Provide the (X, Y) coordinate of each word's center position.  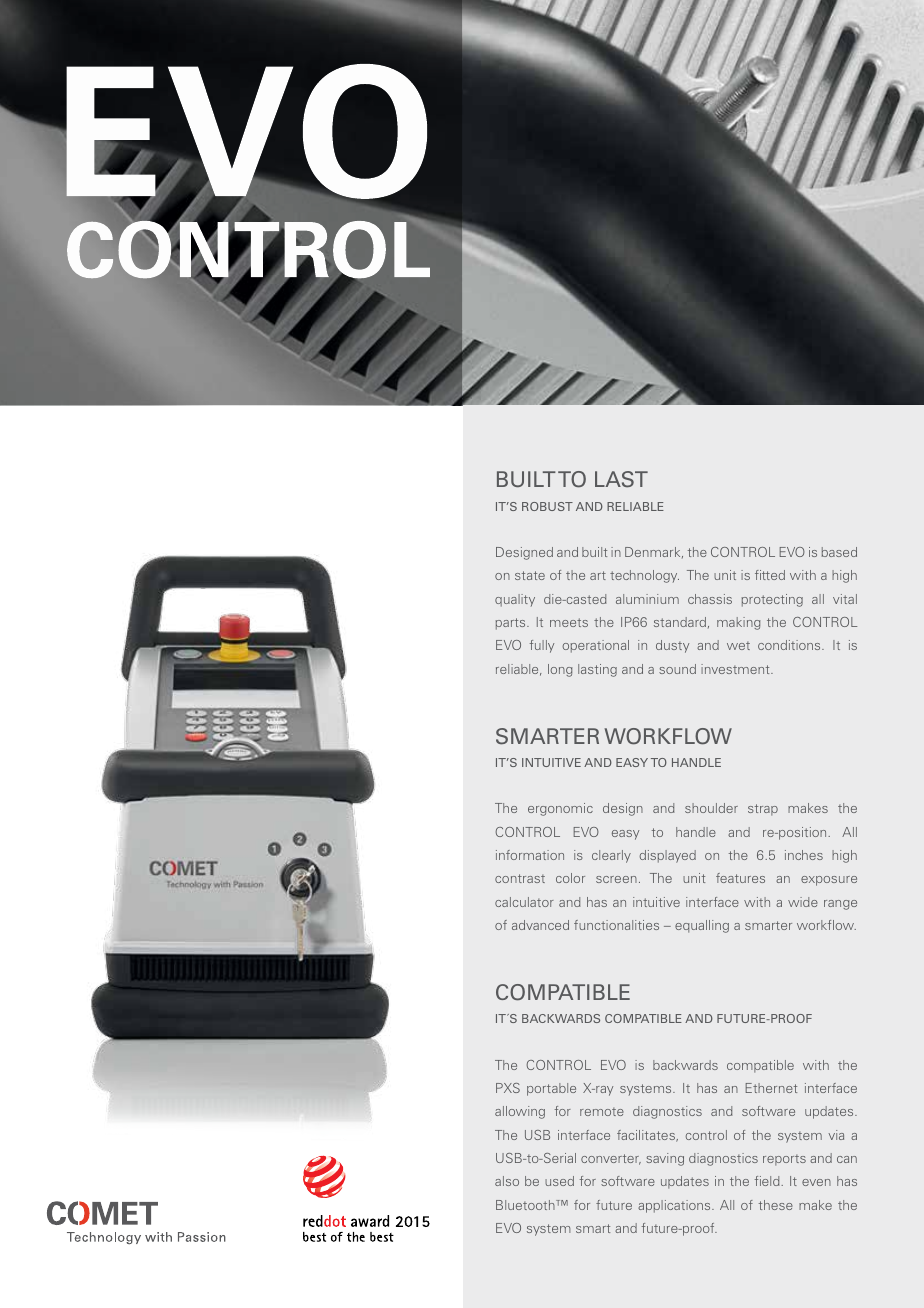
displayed (667, 856)
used (559, 1181)
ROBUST (547, 506)
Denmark (654, 552)
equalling (702, 926)
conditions (790, 645)
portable (551, 1089)
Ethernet (771, 1088)
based (839, 552)
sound (677, 669)
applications (675, 1206)
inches (804, 855)
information (530, 855)
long (560, 670)
